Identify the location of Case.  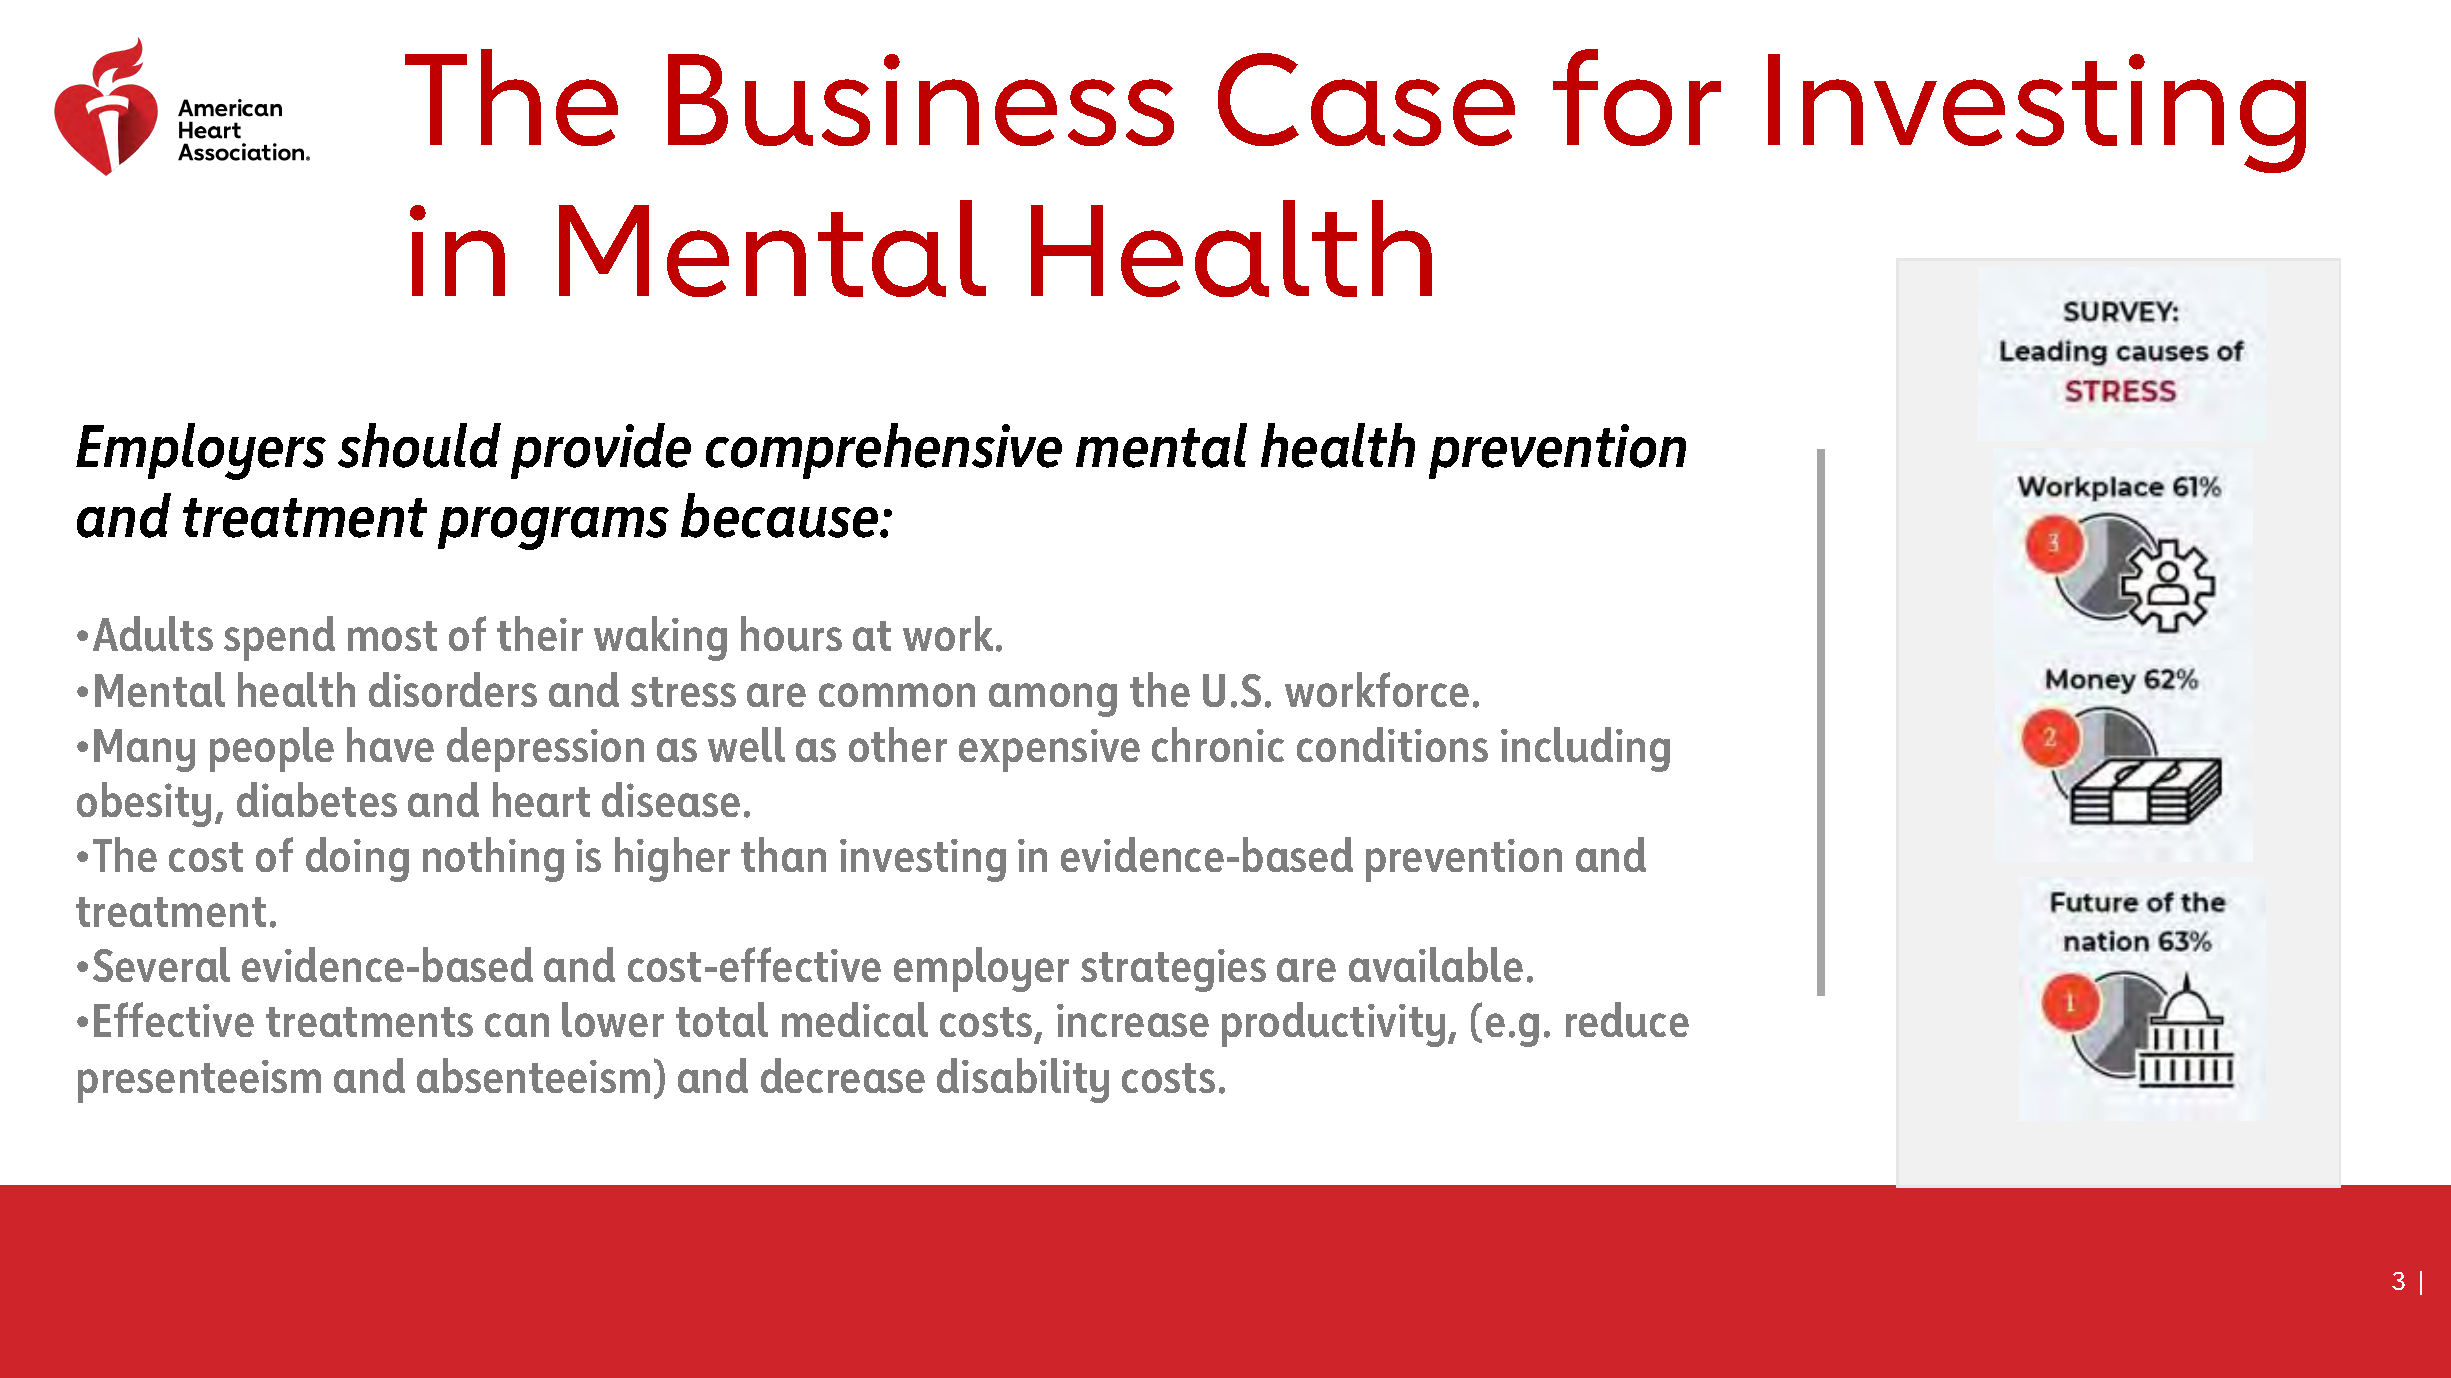
(1366, 99).
